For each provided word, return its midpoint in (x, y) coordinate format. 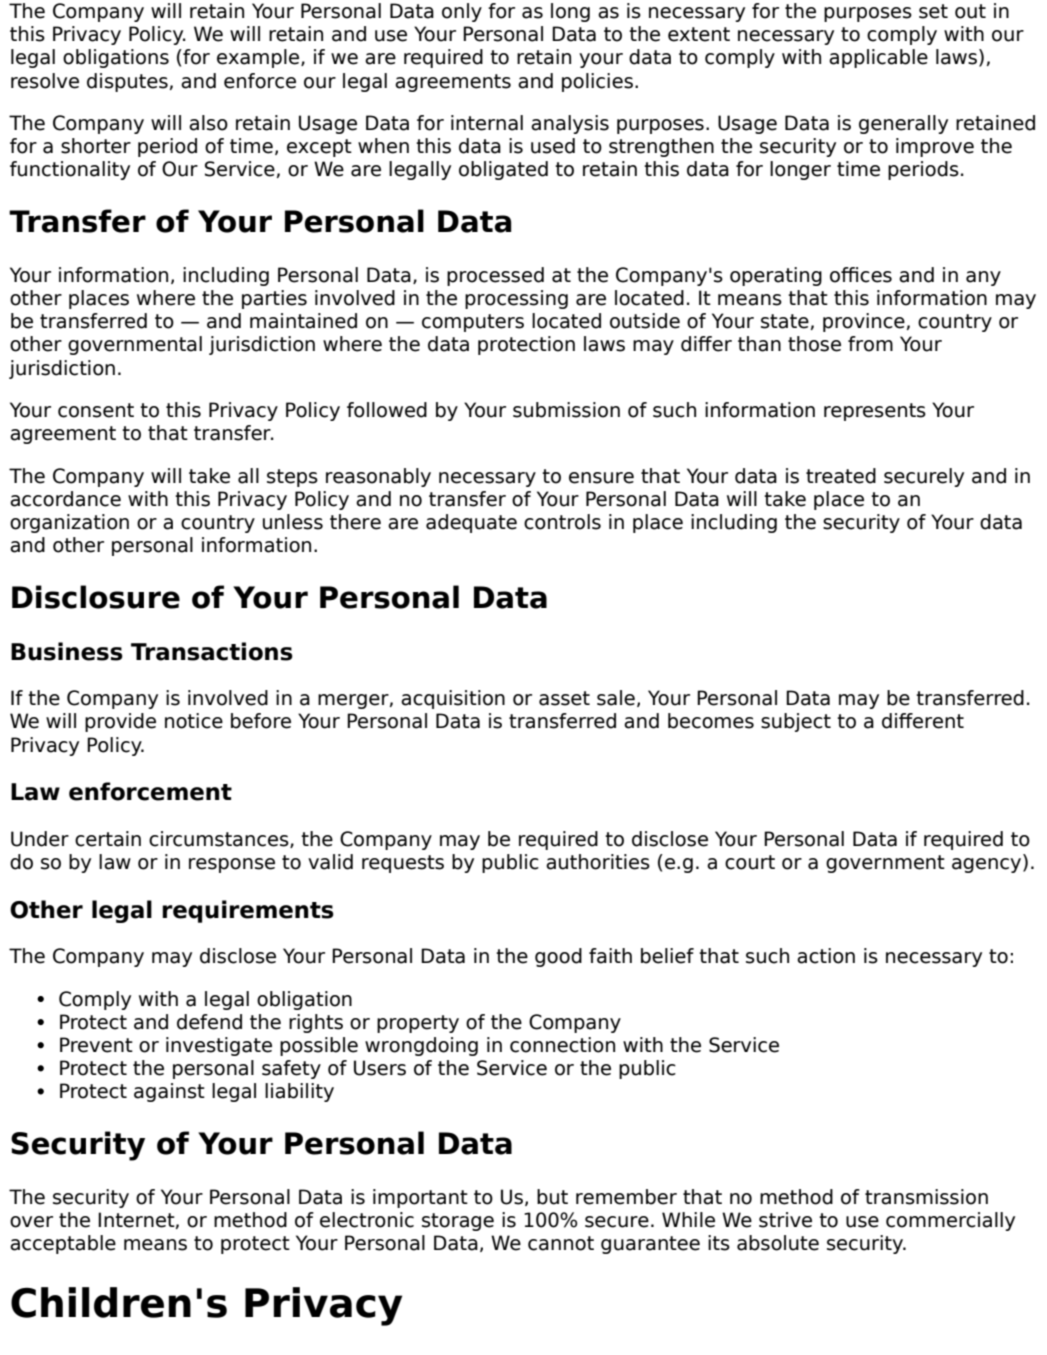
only (462, 12)
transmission (926, 1197)
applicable (878, 58)
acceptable (63, 1244)
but (552, 1197)
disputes (127, 82)
